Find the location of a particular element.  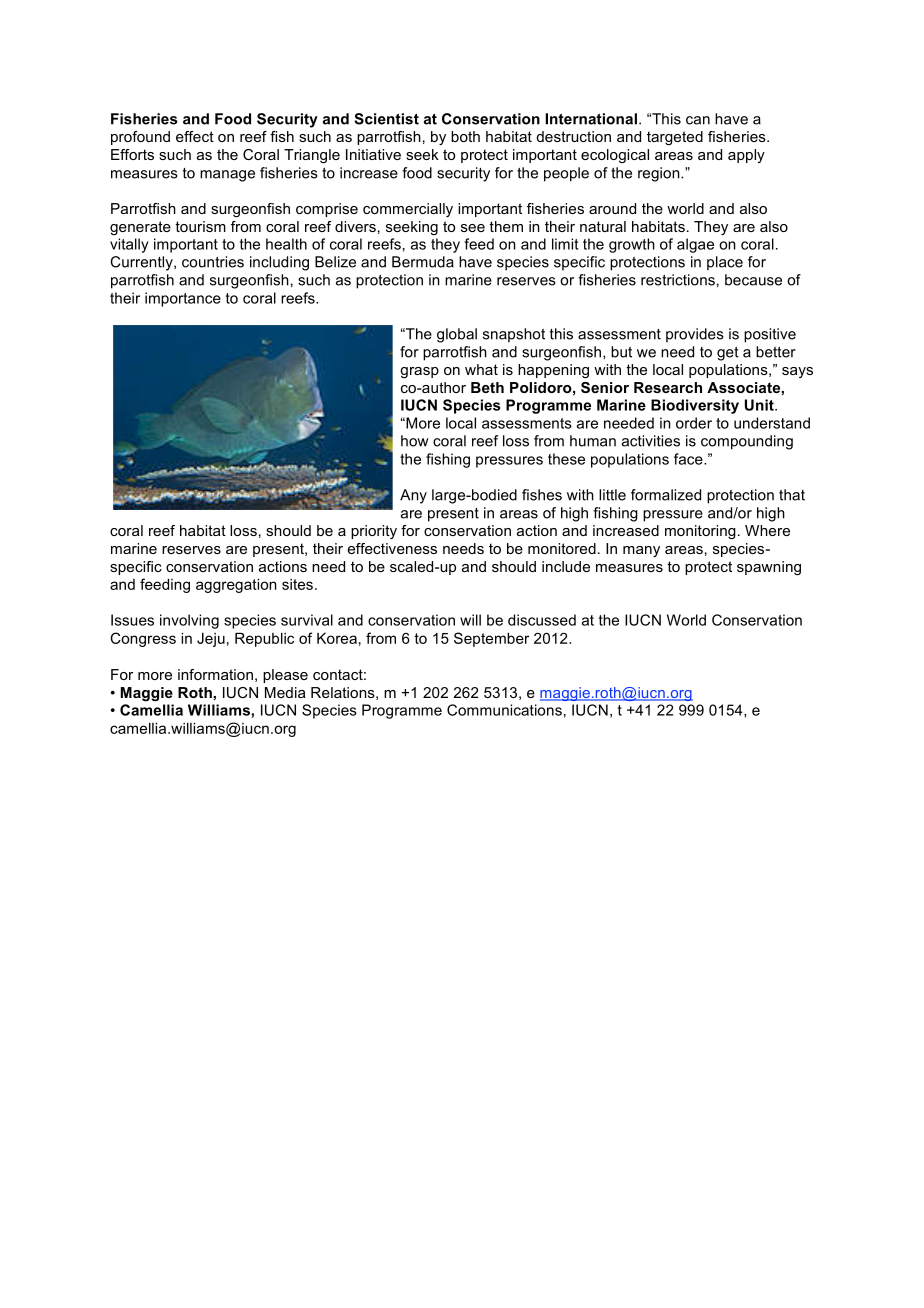

countries is located at coordinates (213, 262).
